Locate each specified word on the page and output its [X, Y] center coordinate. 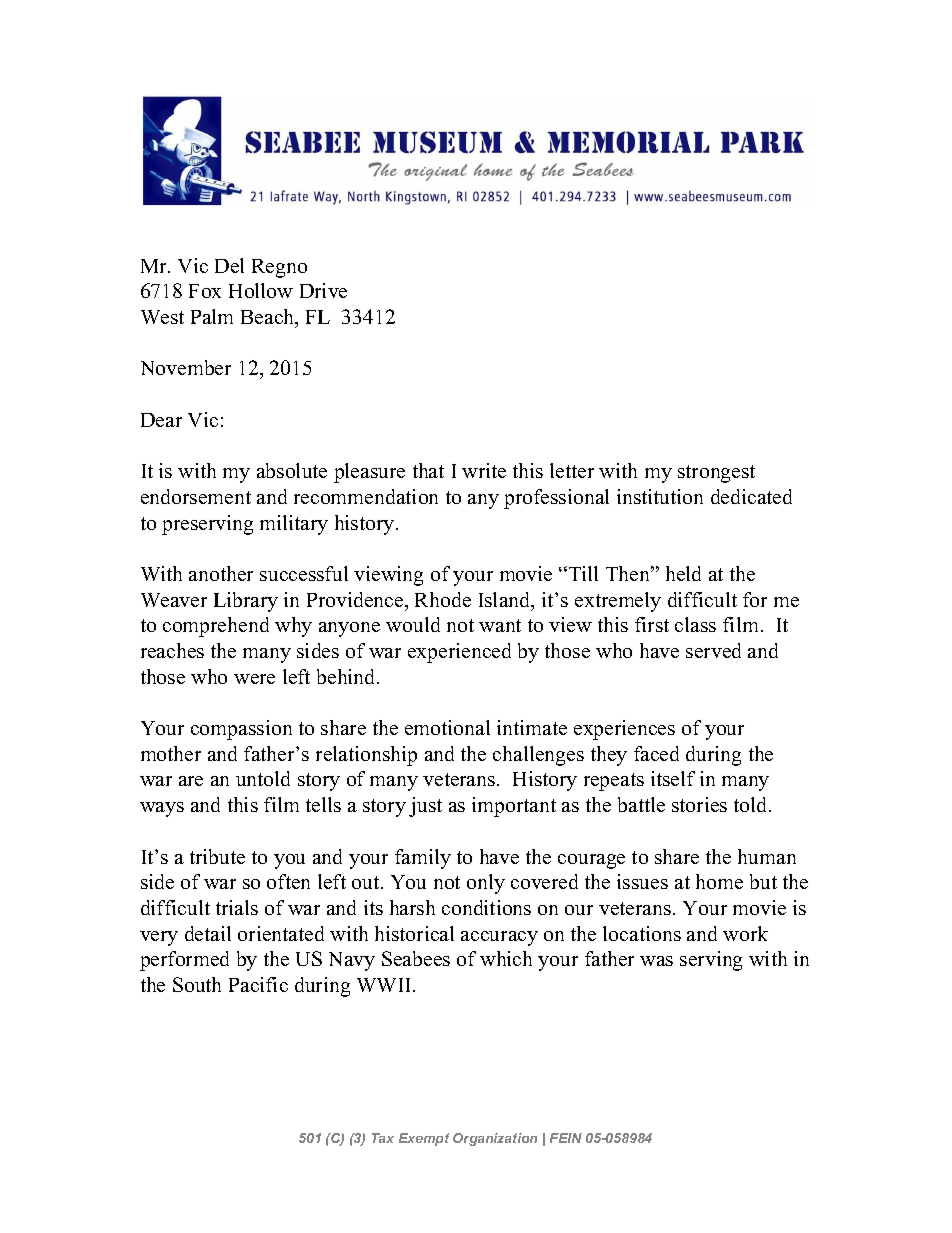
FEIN [566, 1138]
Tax [383, 1138]
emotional [447, 727]
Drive [323, 290]
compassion [241, 730]
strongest [716, 474]
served [713, 650]
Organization [495, 1139]
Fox [205, 291]
